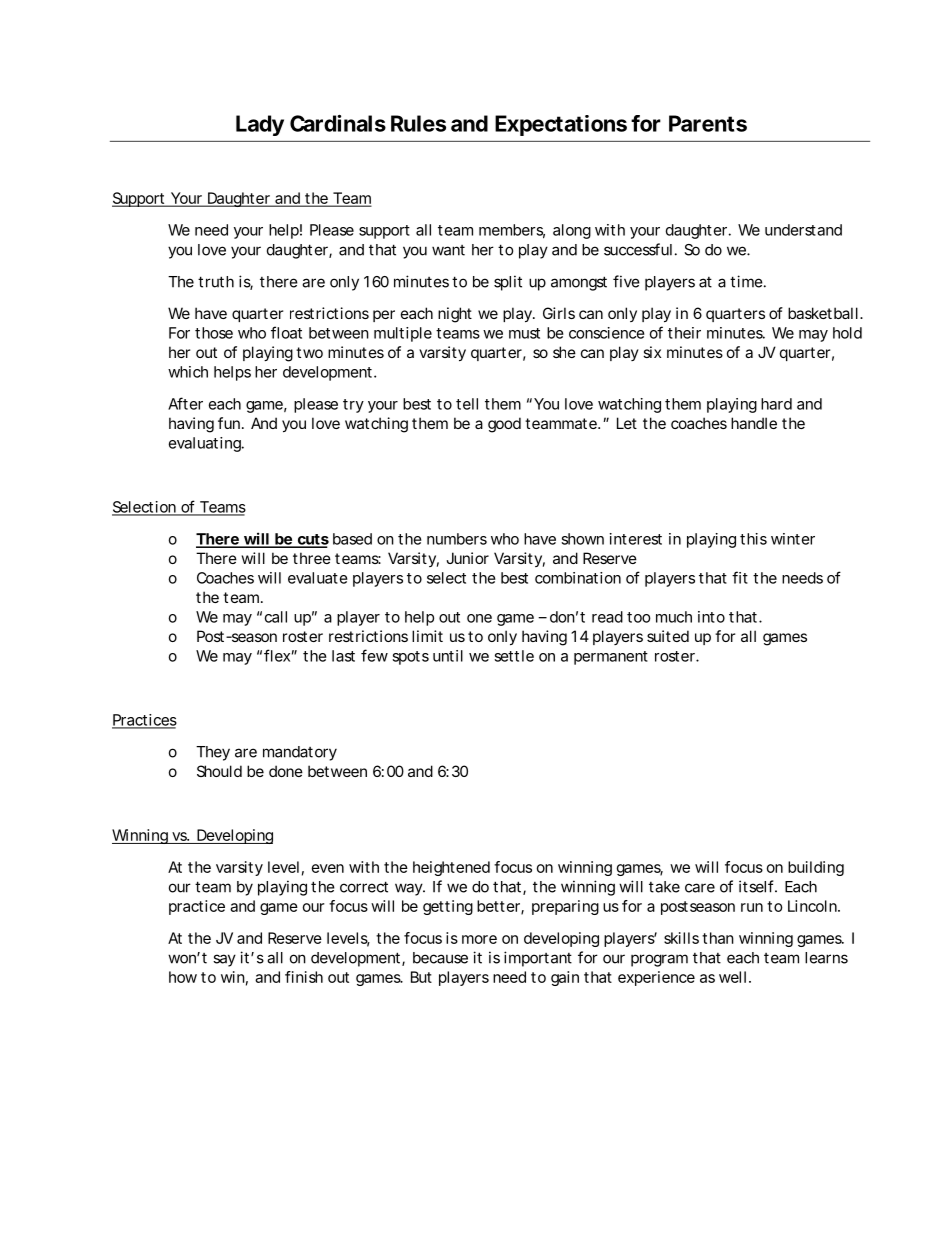 Image resolution: width=952 pixels, height=1233 pixels. Describe the element at coordinates (538, 959) in the image. I see `important` at that location.
